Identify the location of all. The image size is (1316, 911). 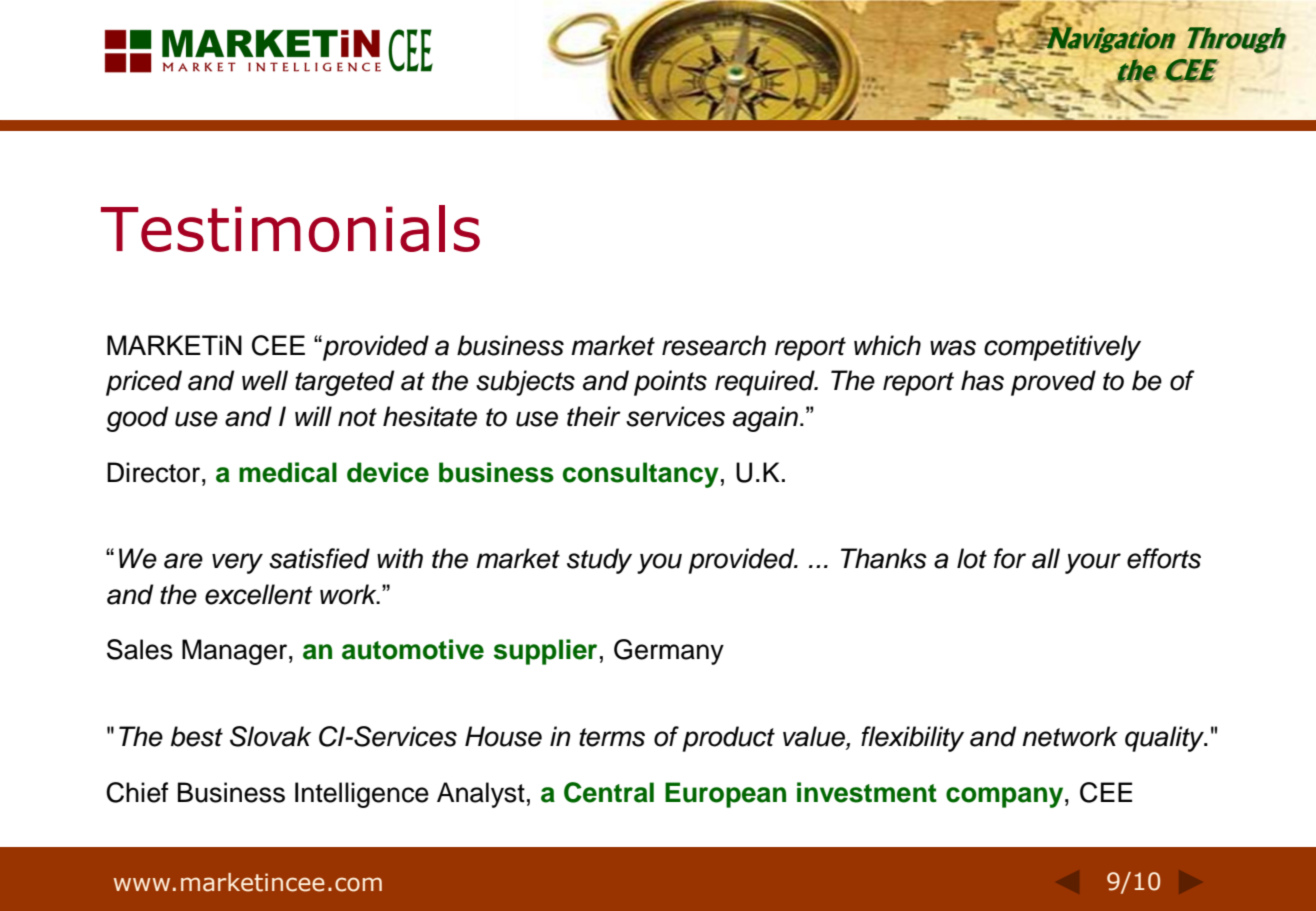
(1046, 558).
